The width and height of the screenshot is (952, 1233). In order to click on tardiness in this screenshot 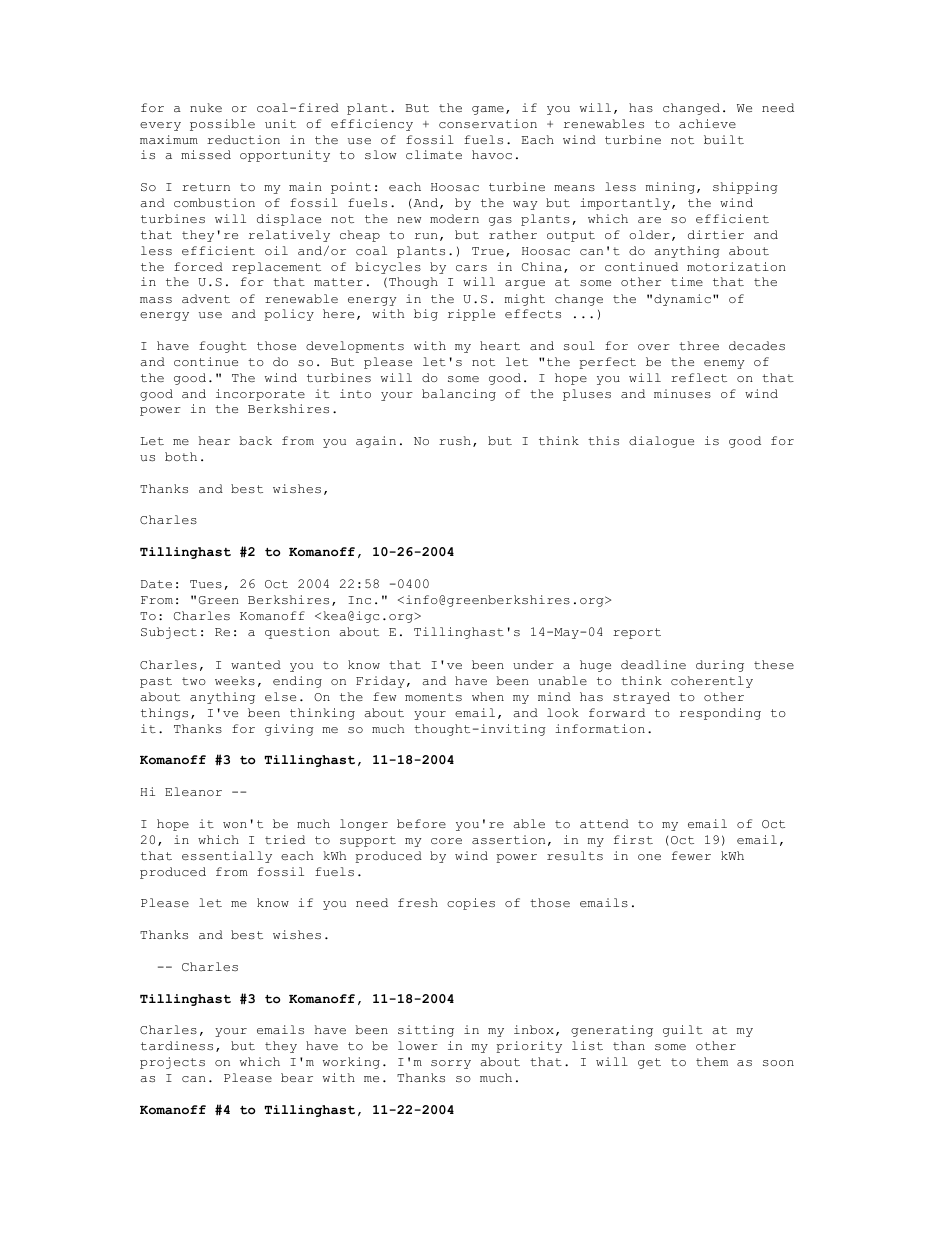, I will do `click(177, 1046)`.
